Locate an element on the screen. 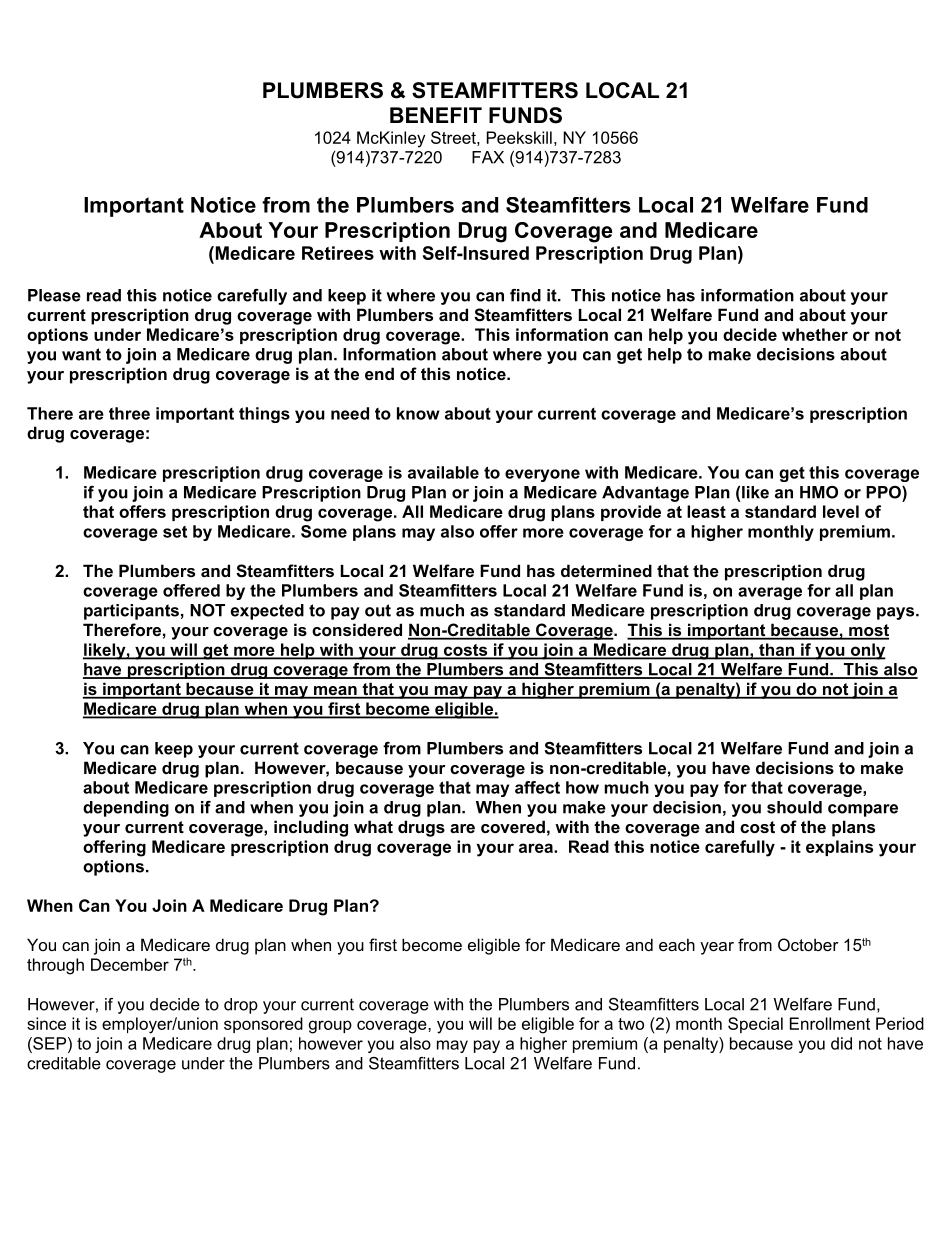  Retirees is located at coordinates (338, 253).
